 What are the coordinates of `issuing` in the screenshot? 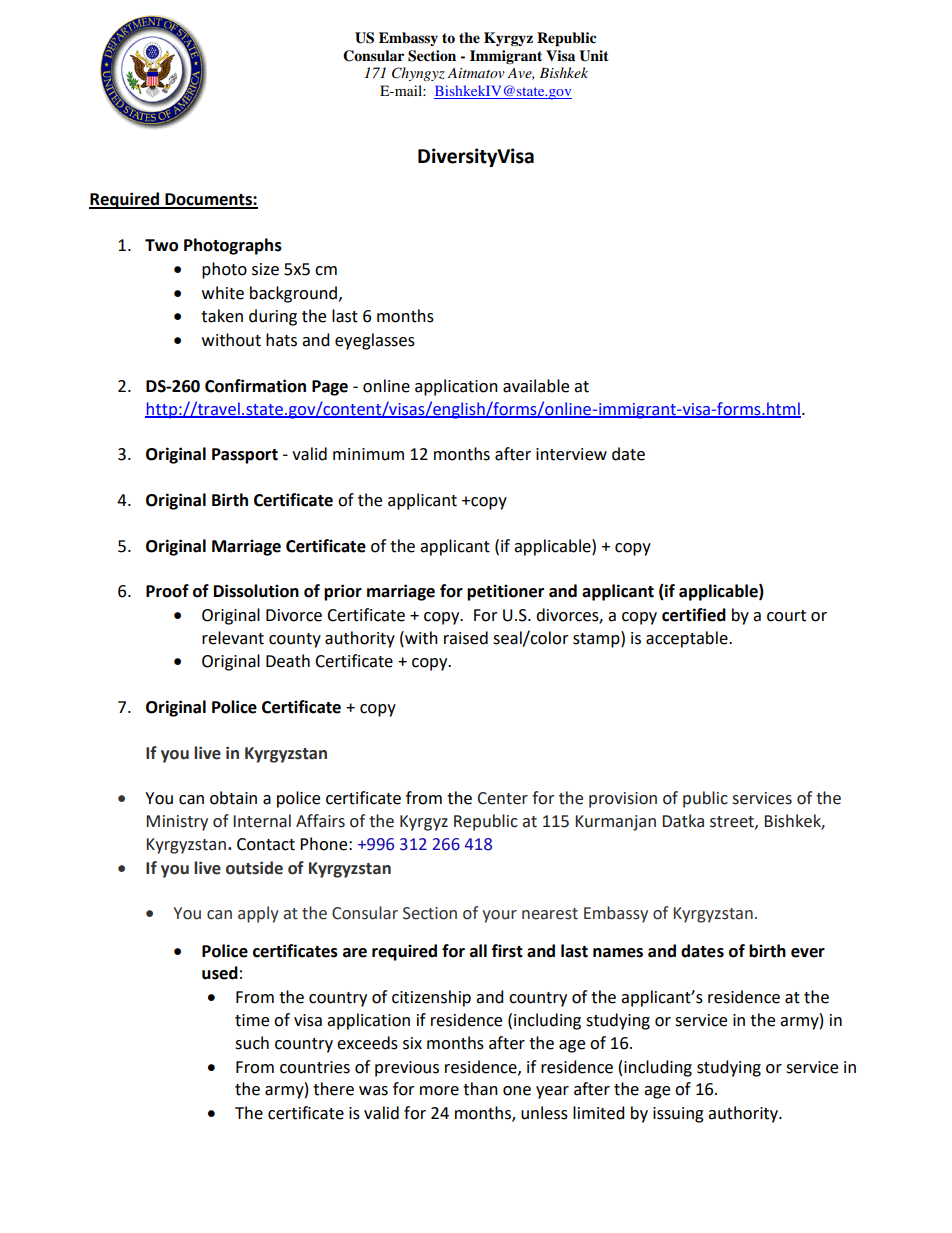 It's located at (678, 1115).
